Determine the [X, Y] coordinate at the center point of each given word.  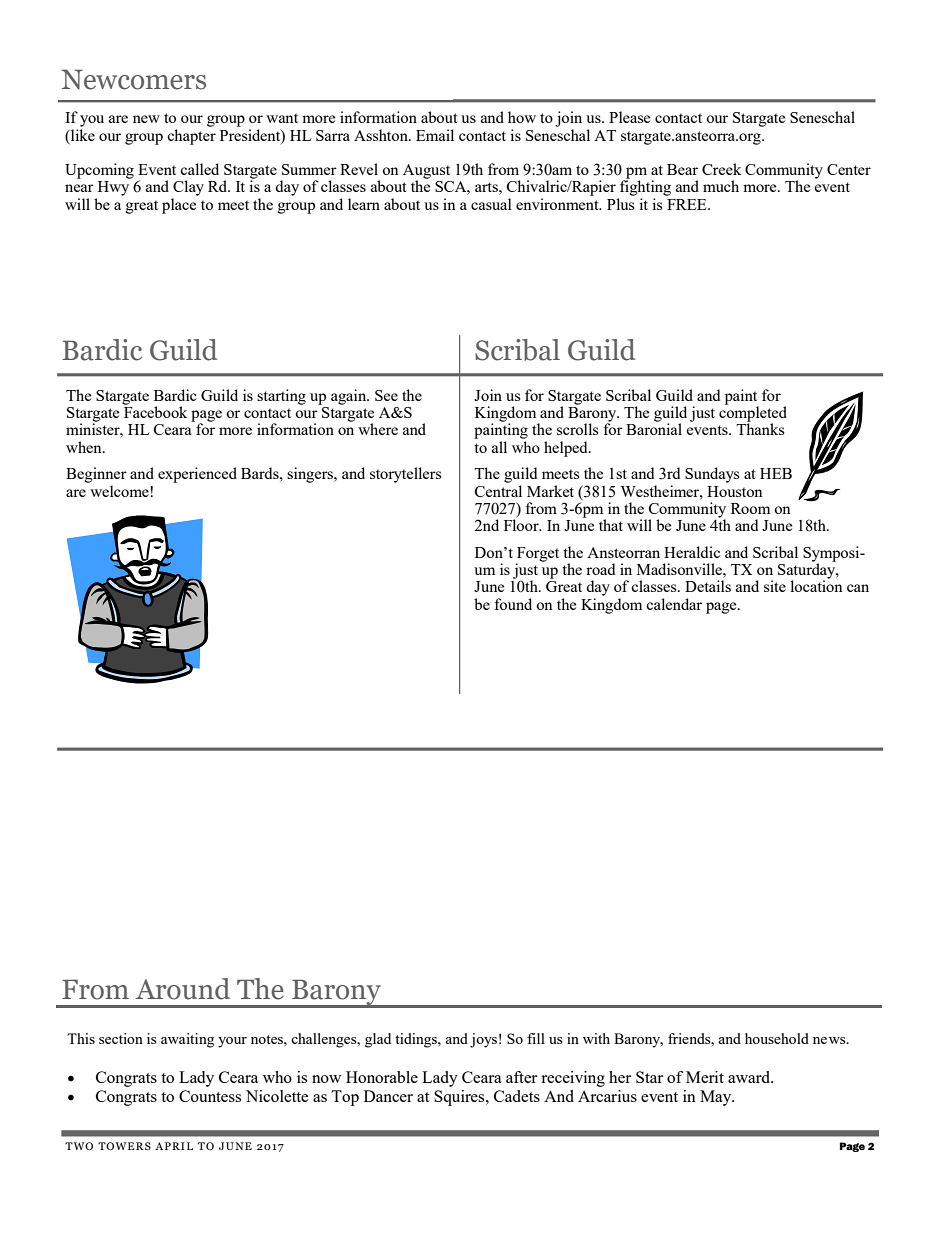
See [386, 395]
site [775, 586]
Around [183, 989]
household [777, 1038]
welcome [120, 491]
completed [753, 414]
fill [536, 1038]
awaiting [187, 1040]
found [513, 604]
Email [435, 135]
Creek [721, 169]
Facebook [155, 411]
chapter [191, 135]
